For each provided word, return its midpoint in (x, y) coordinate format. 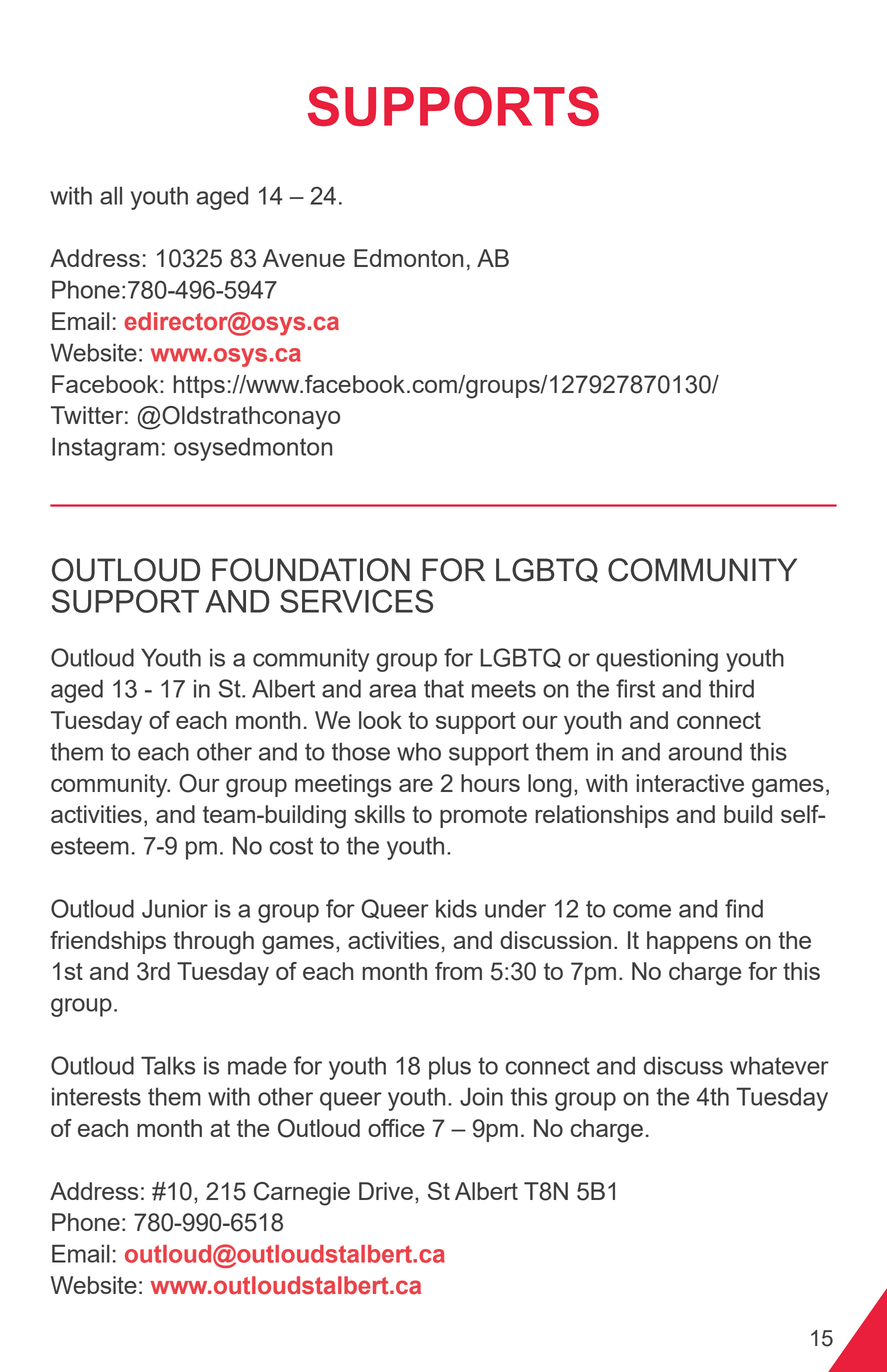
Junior (175, 908)
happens (692, 942)
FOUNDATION (311, 570)
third (731, 688)
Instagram (105, 449)
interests (96, 1096)
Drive (386, 1191)
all (111, 195)
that (444, 688)
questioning (657, 660)
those (361, 751)
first (635, 688)
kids (456, 908)
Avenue (304, 258)
